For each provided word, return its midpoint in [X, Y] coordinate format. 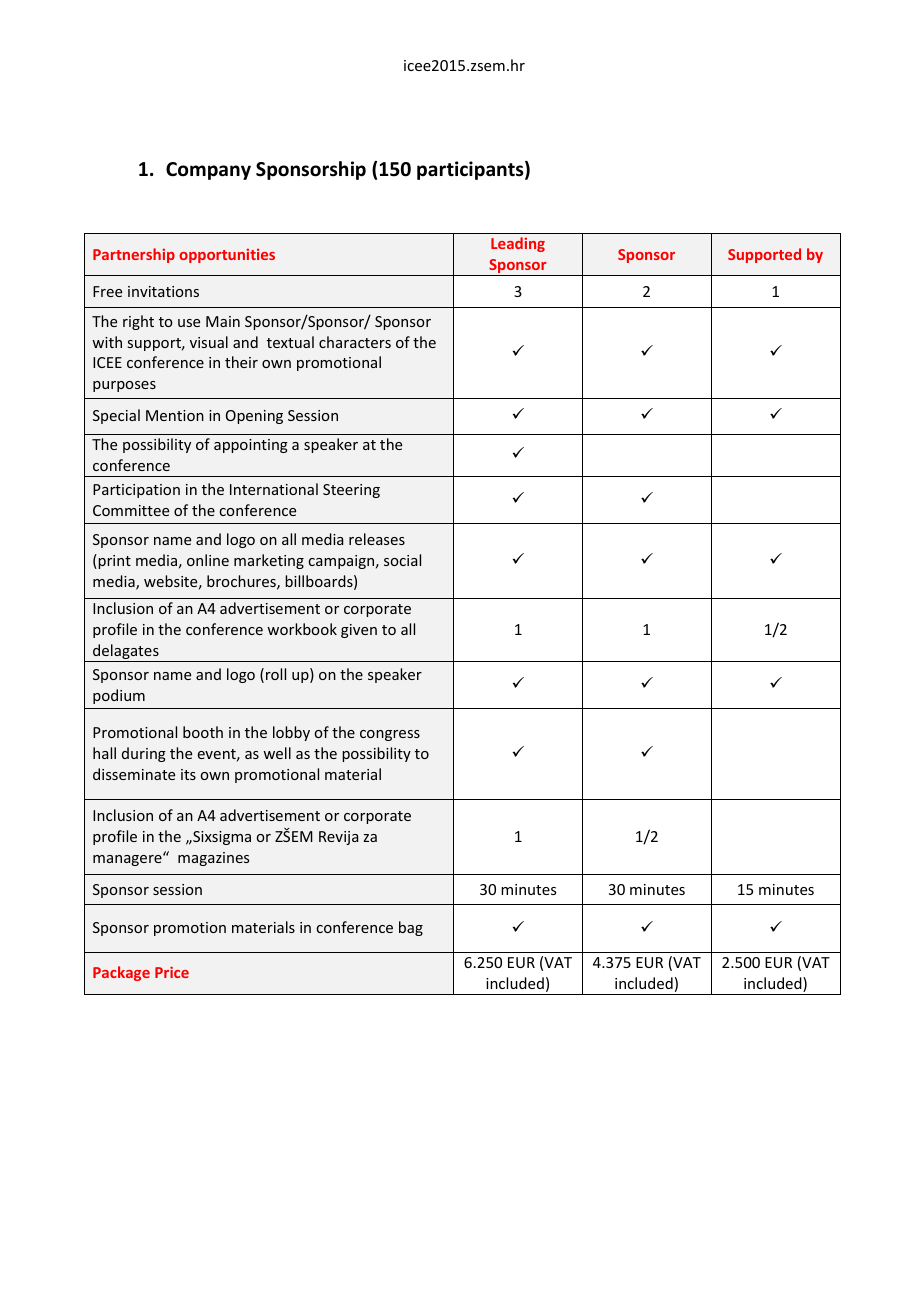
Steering [351, 491]
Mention [175, 415]
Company [208, 171]
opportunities [227, 255]
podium [119, 696]
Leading [518, 244]
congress [390, 735]
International [274, 489]
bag [411, 928]
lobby [291, 733]
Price [172, 972]
